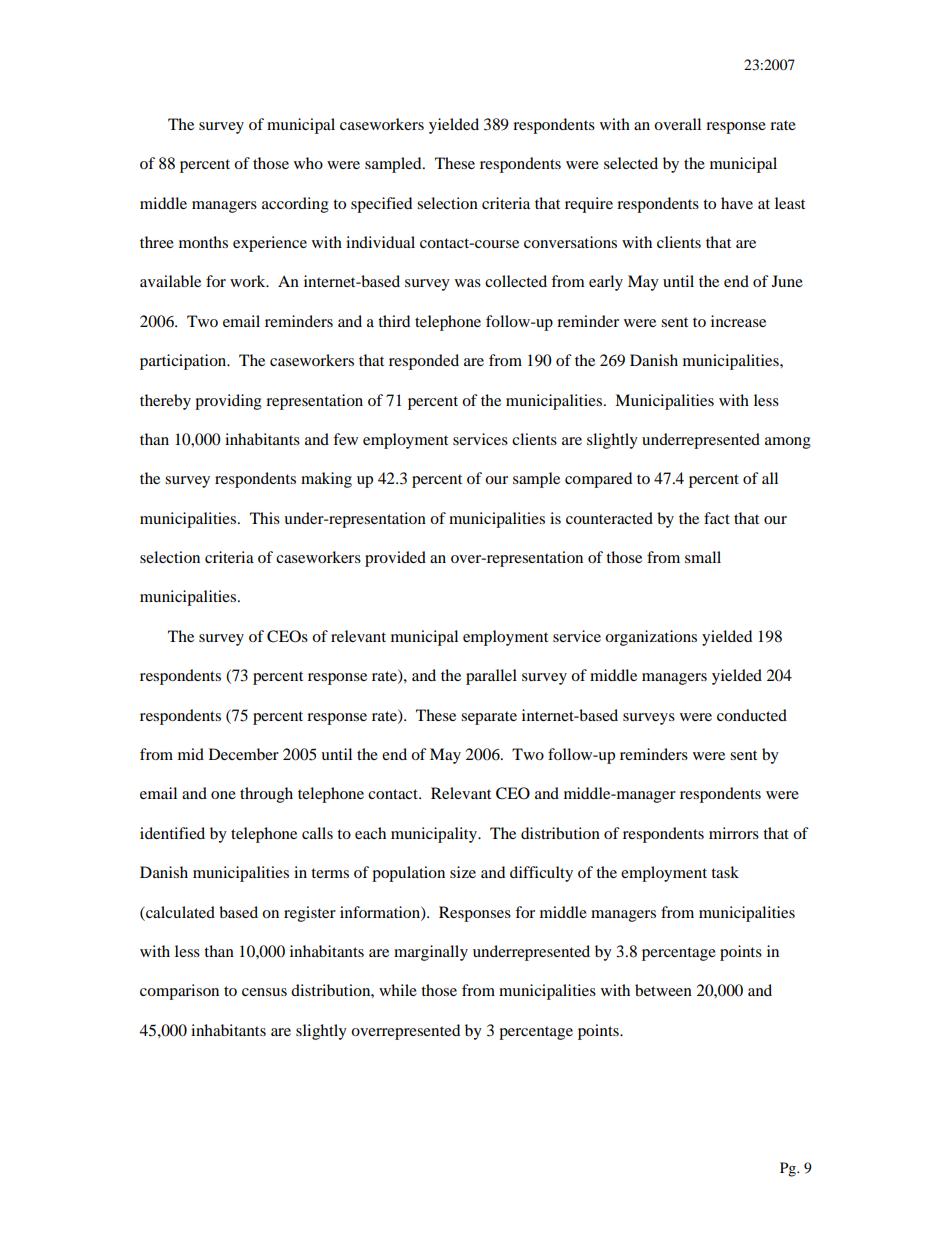 This page has width=952, height=1233. I want to click on small, so click(703, 557).
